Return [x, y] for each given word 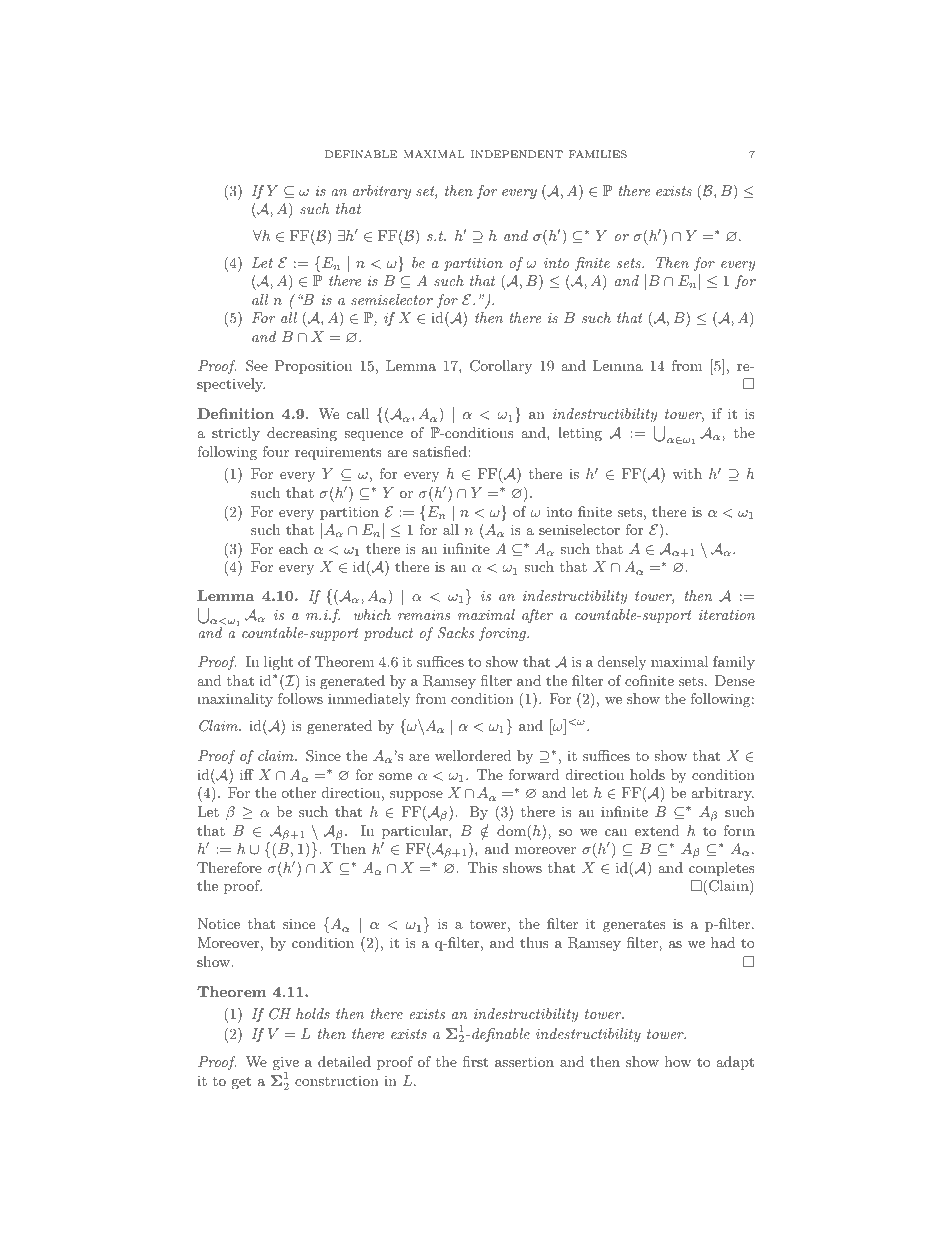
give [286, 1064]
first [475, 1061]
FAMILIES [598, 154]
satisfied [441, 451]
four [276, 451]
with [687, 473]
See [257, 366]
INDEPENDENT [517, 154]
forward [534, 774]
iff [247, 774]
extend [657, 830]
